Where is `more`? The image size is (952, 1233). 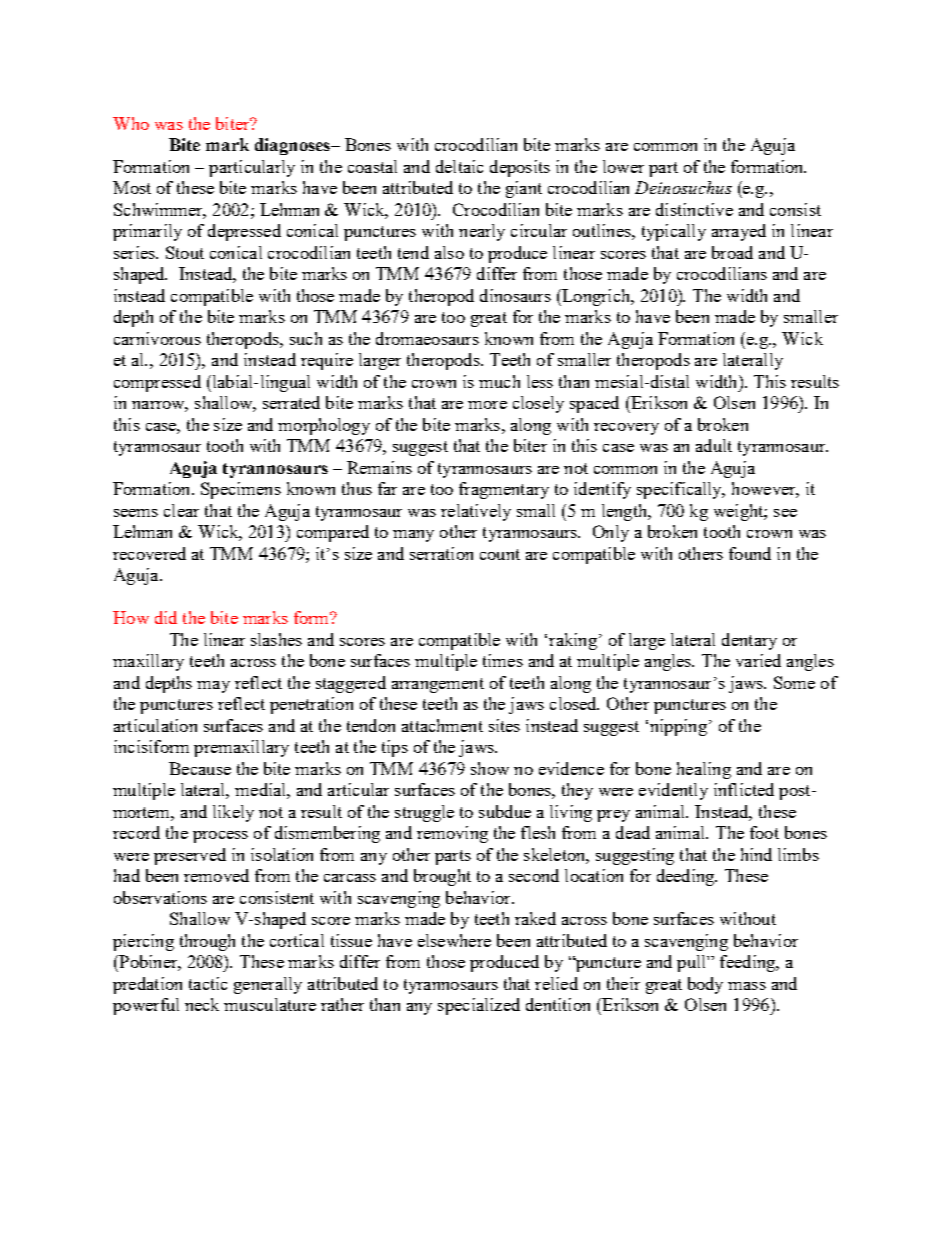 more is located at coordinates (487, 405).
